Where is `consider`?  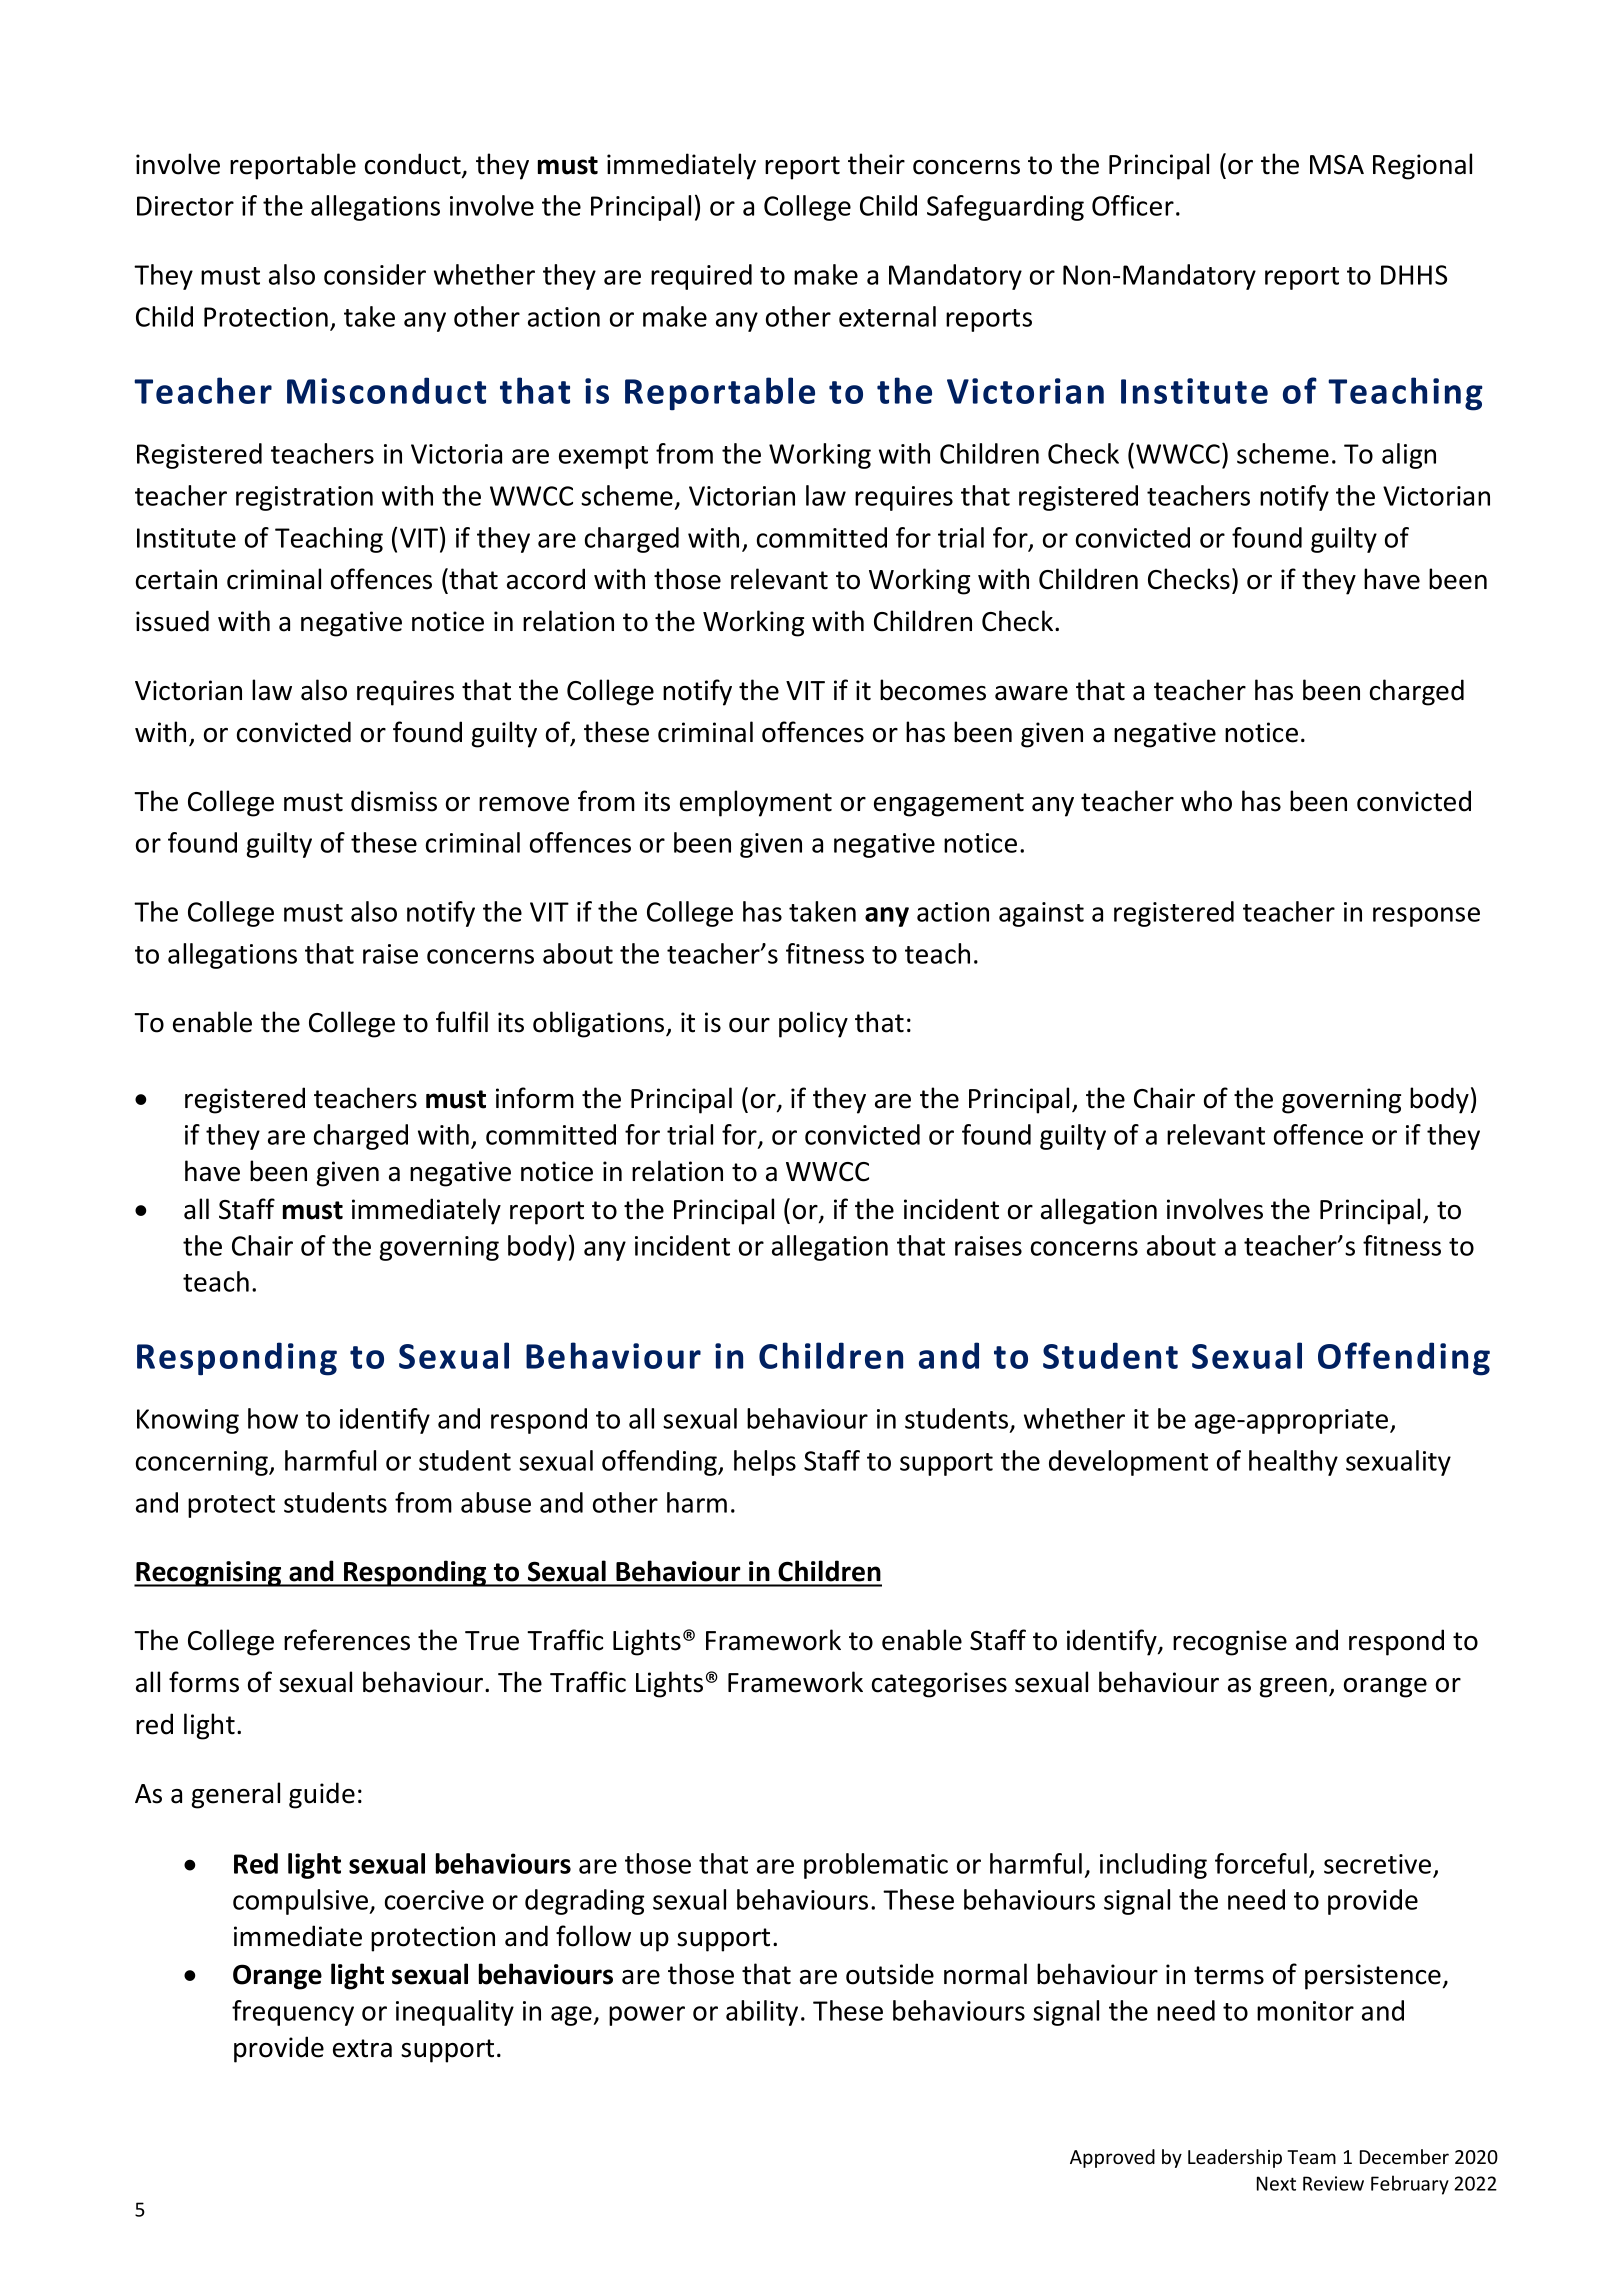 consider is located at coordinates (375, 274).
